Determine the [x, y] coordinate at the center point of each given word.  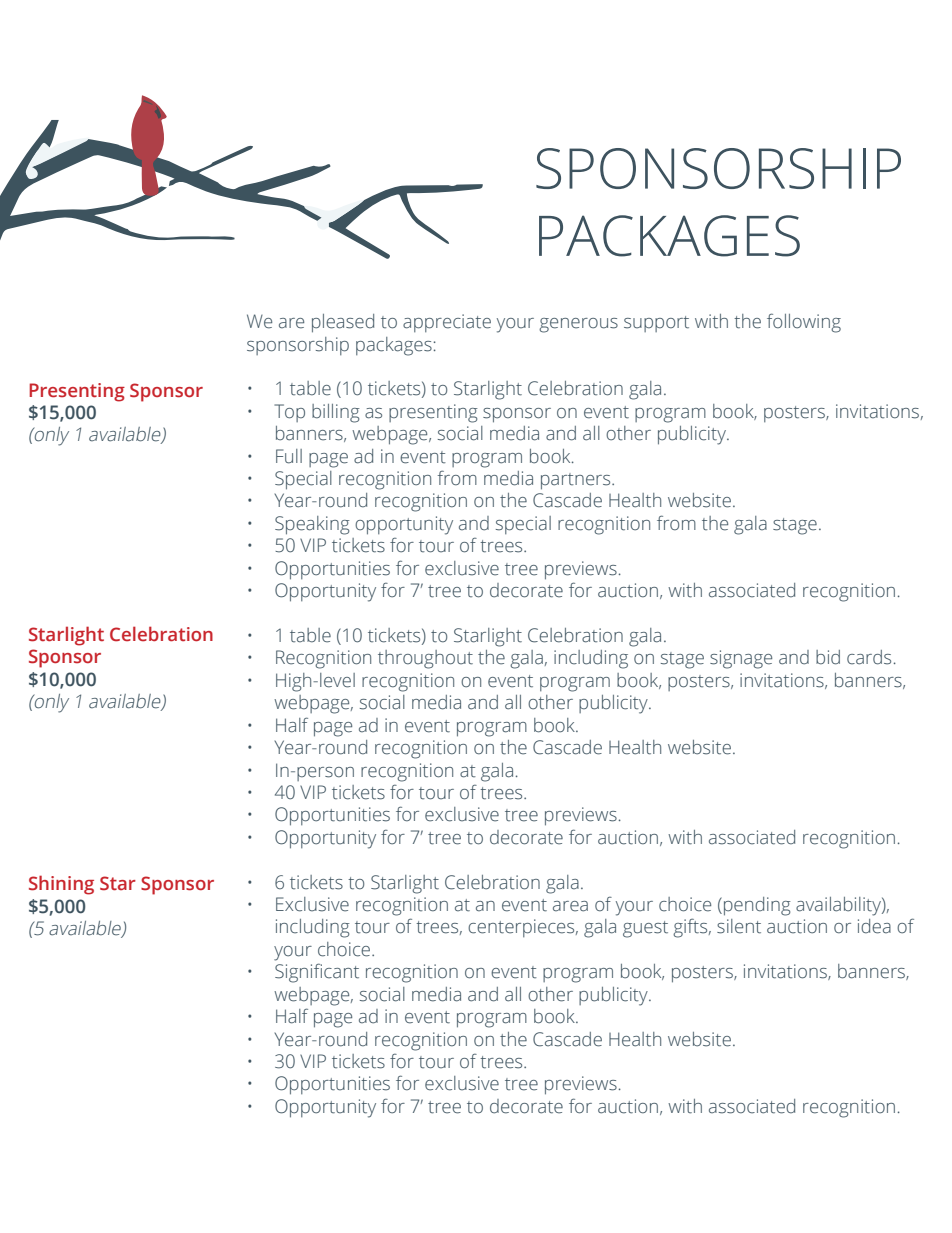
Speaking [312, 525]
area [570, 906]
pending [757, 906]
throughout [425, 659]
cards [869, 657]
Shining [61, 885]
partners [577, 481]
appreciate [447, 323]
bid [828, 657]
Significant [317, 973]
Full [289, 456]
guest [645, 929]
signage [741, 659]
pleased [343, 323]
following [804, 323]
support [656, 324]
